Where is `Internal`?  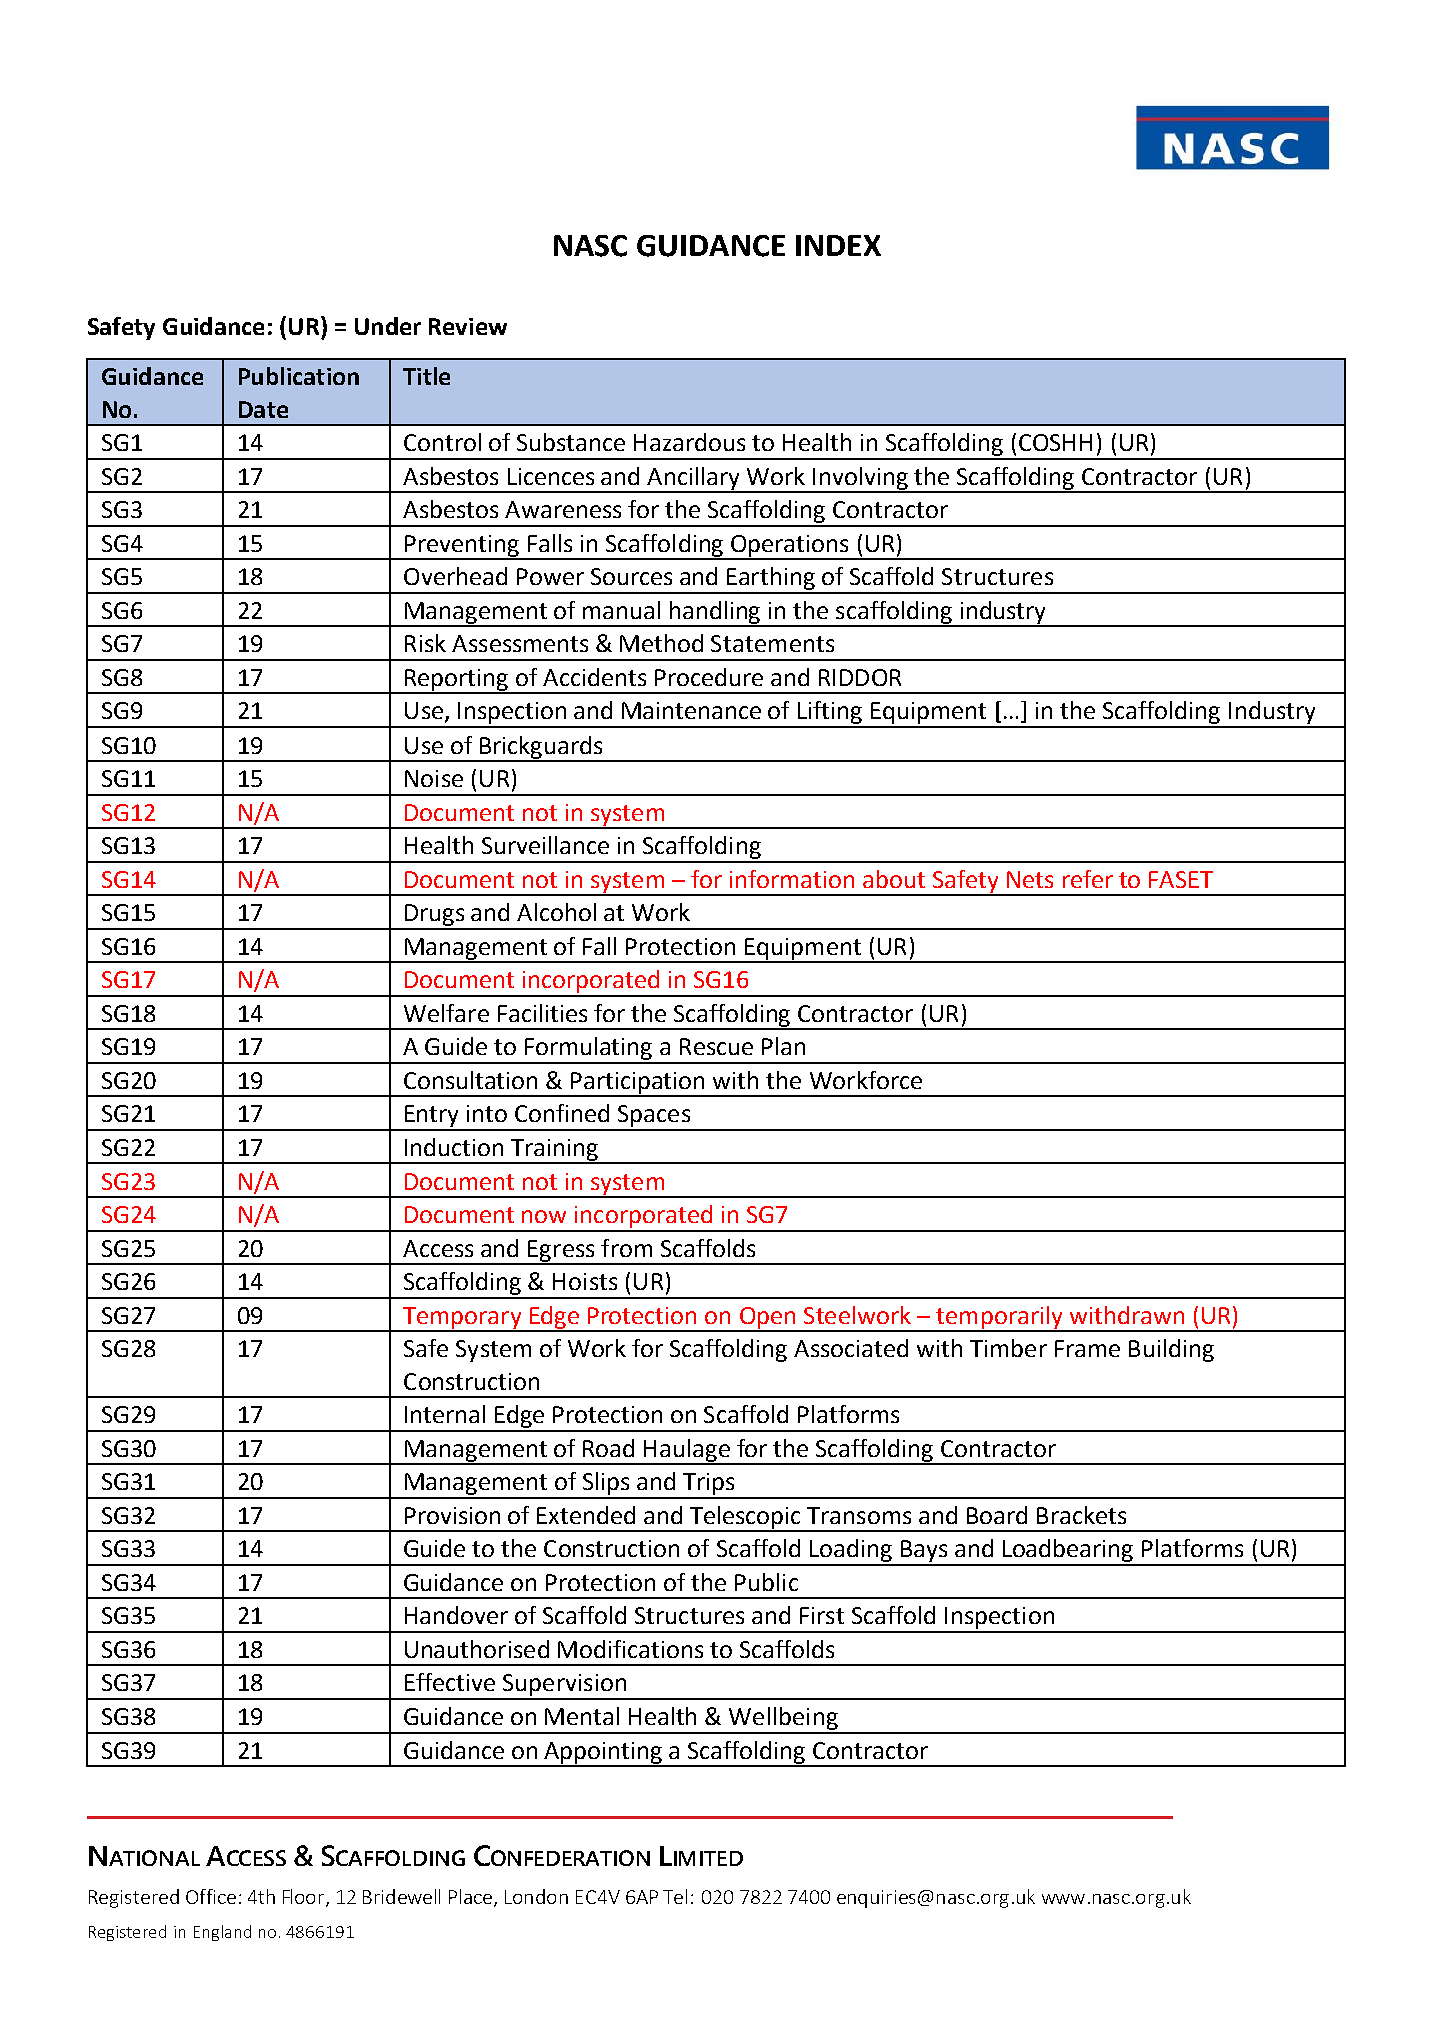
Internal is located at coordinates (445, 1414).
